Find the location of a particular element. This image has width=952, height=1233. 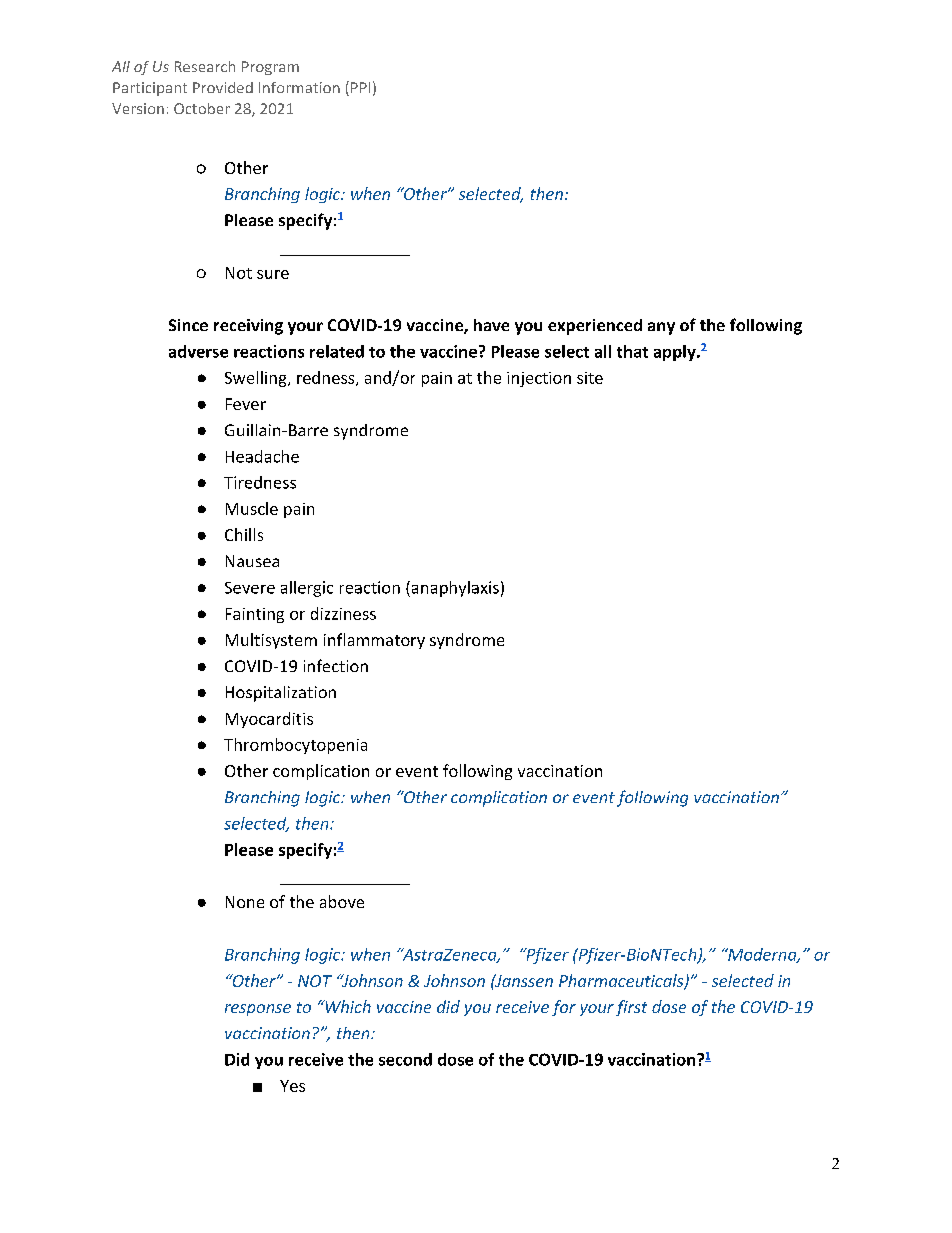

October is located at coordinates (202, 108).
